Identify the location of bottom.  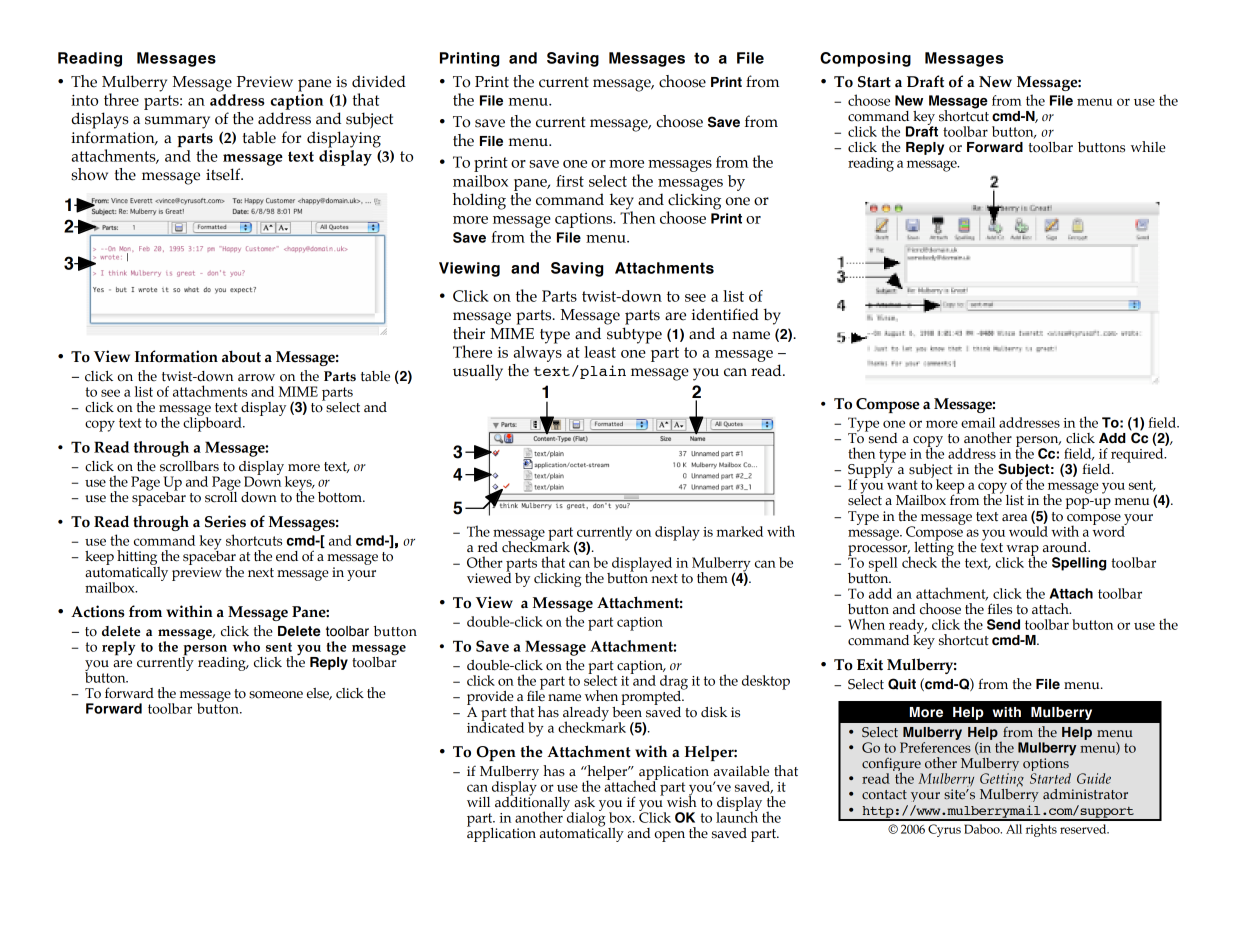
(341, 497).
